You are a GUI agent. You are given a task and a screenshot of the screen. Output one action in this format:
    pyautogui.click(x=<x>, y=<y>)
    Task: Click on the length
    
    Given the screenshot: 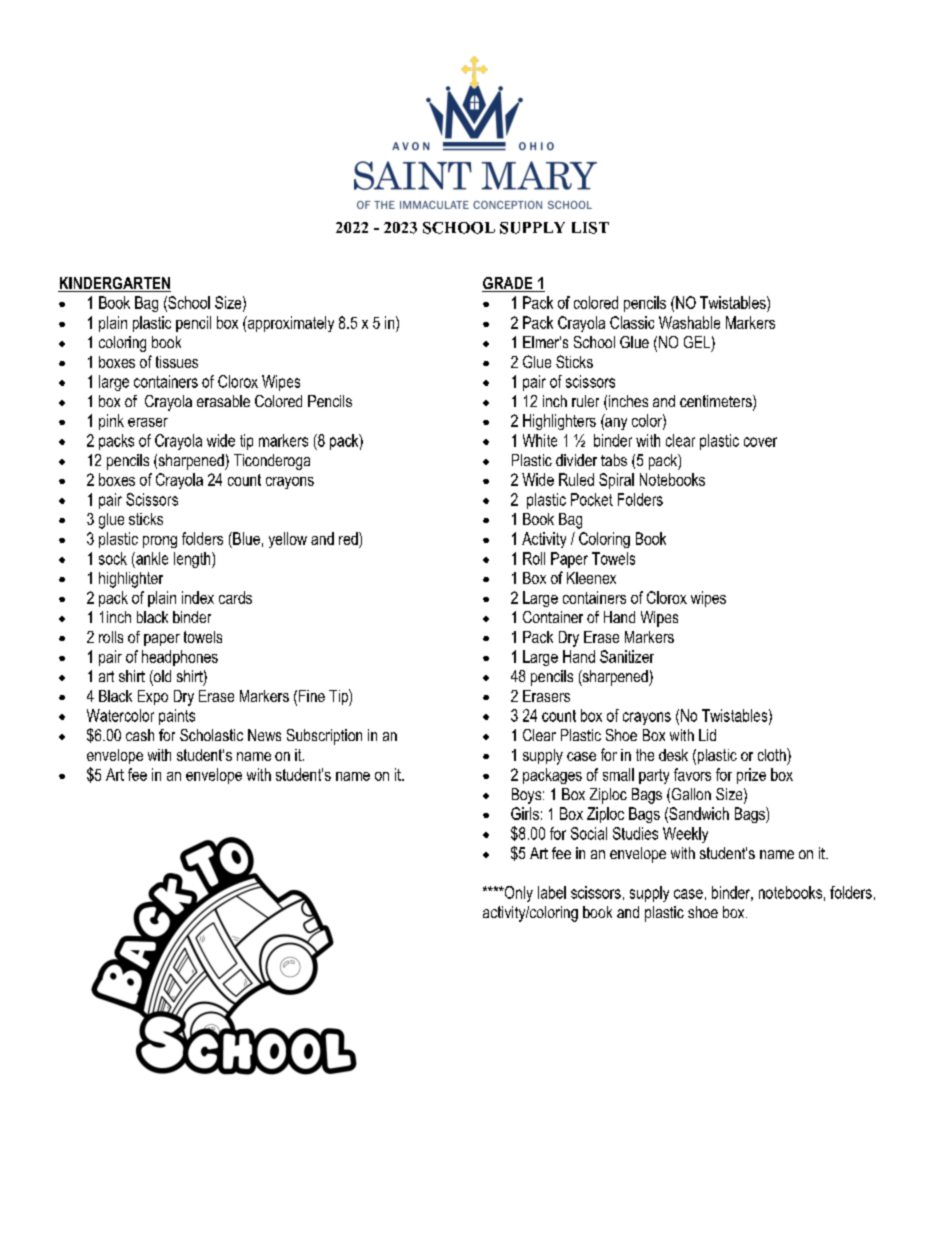 What is the action you would take?
    pyautogui.click(x=193, y=560)
